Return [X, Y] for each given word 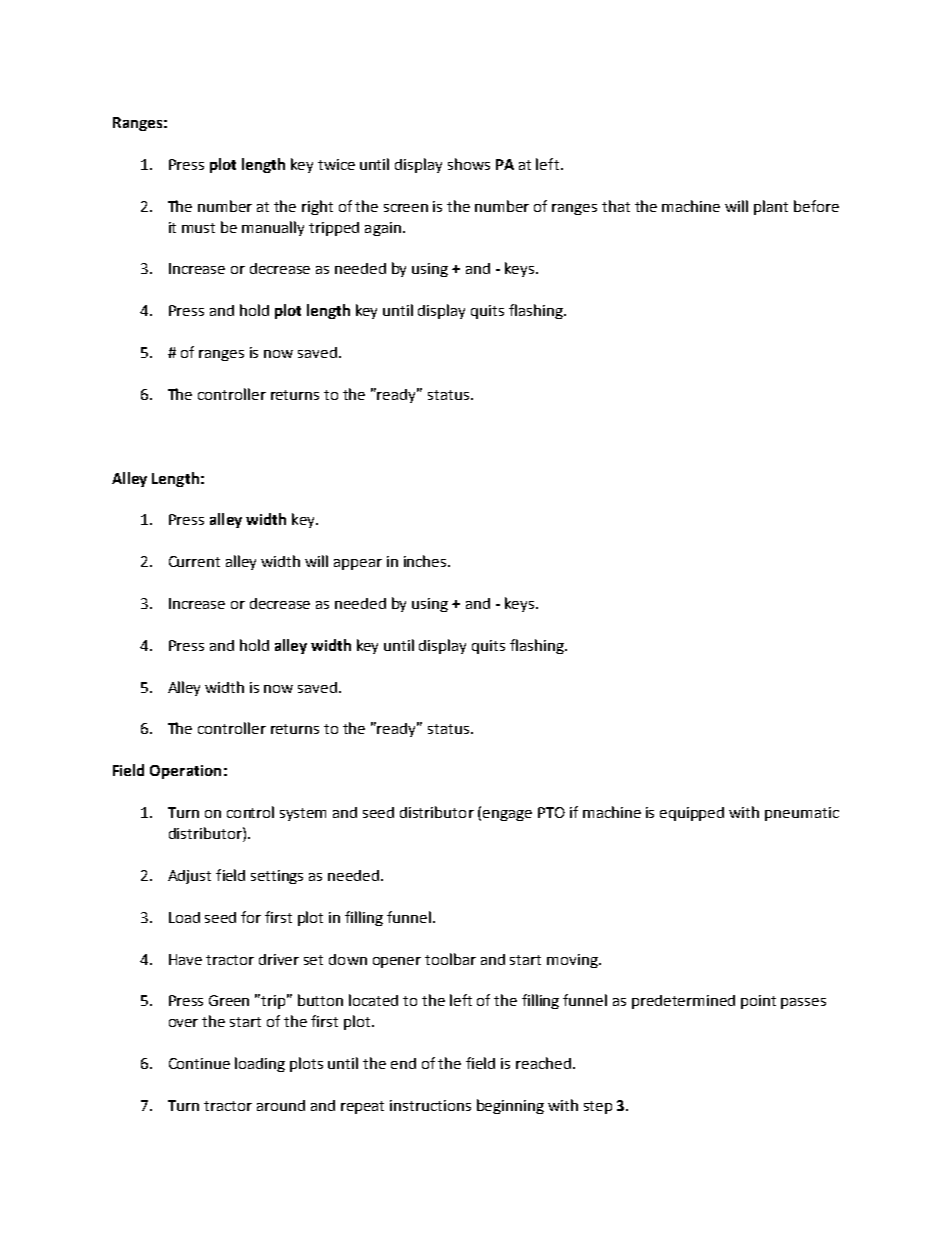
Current [194, 561]
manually [273, 228]
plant [771, 207]
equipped [692, 814]
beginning [510, 1106]
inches [426, 561]
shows [469, 164]
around [281, 1105]
